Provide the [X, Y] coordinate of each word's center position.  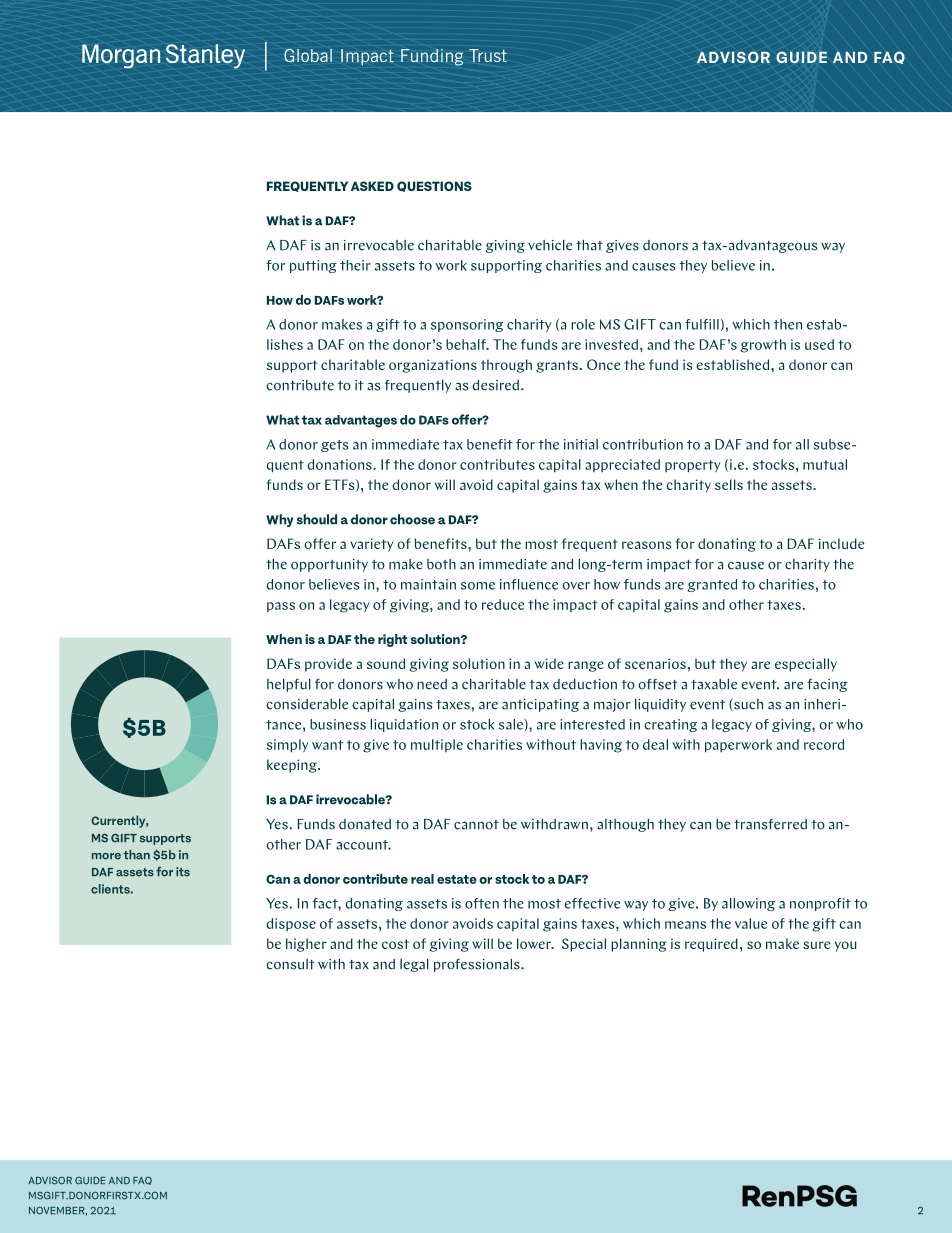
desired [495, 385]
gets [335, 446]
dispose [291, 924]
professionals [478, 965]
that [589, 245]
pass [281, 607]
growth [763, 346]
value [751, 923]
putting [313, 266]
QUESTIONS [434, 186]
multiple [437, 745]
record [824, 744]
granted [712, 585]
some [478, 586]
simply [288, 746]
